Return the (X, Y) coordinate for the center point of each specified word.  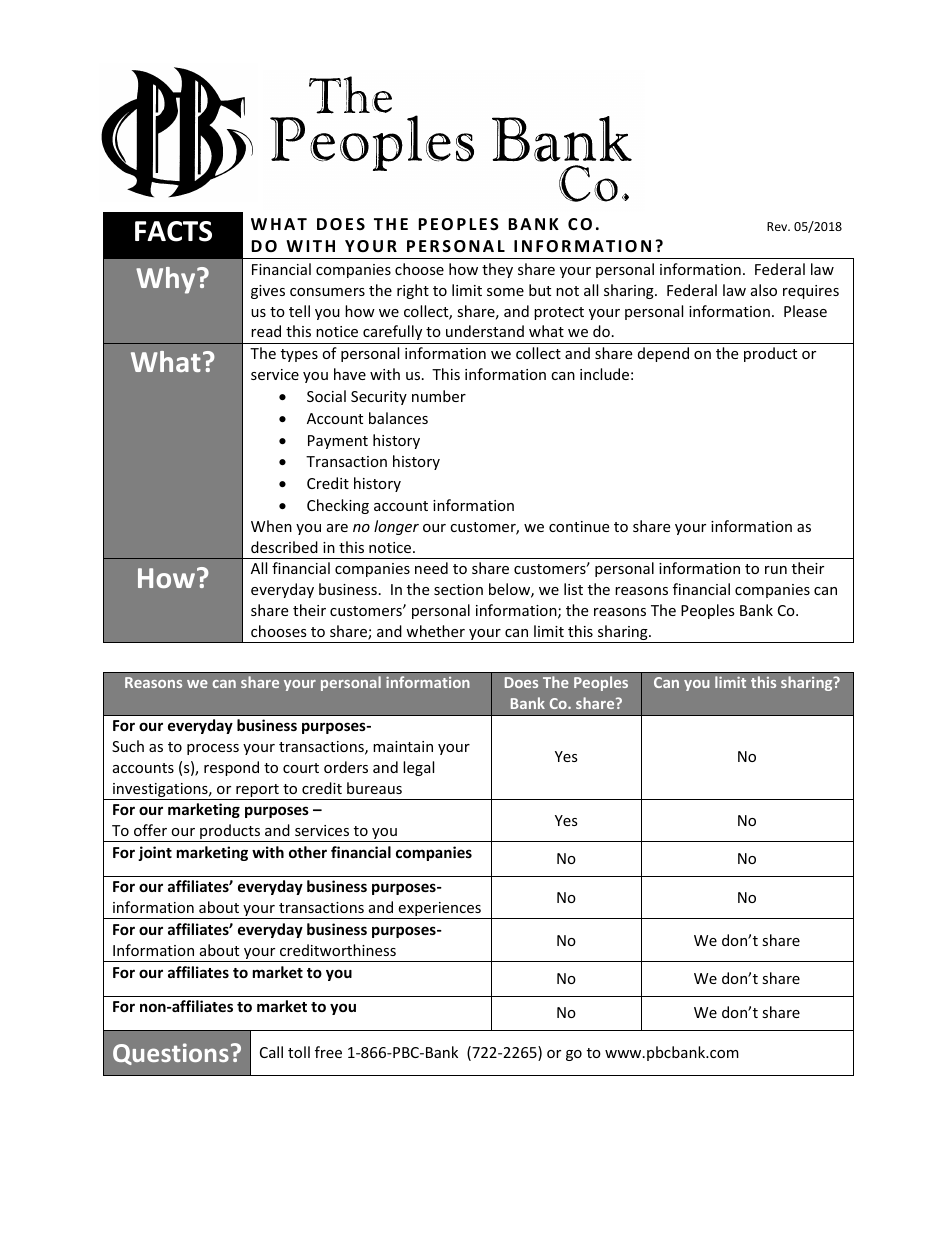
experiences (440, 910)
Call (271, 1052)
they (497, 270)
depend (663, 354)
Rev (778, 226)
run (776, 570)
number (439, 396)
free (328, 1052)
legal (418, 768)
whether (435, 631)
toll (299, 1052)
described (284, 547)
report (257, 792)
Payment (338, 442)
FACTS (173, 231)
